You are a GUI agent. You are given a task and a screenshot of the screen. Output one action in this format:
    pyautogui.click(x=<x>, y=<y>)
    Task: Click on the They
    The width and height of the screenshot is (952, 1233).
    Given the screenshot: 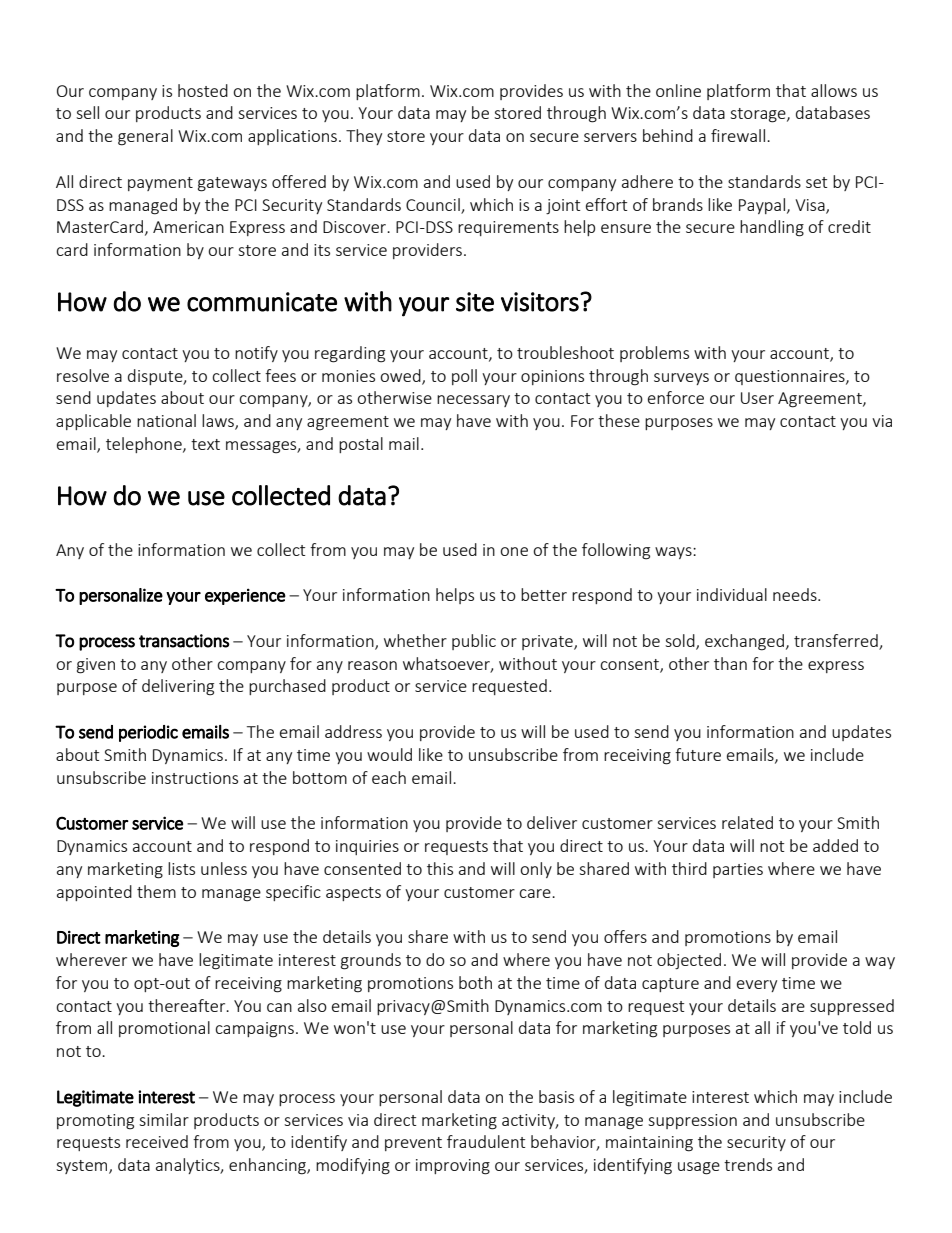 What is the action you would take?
    pyautogui.click(x=364, y=137)
